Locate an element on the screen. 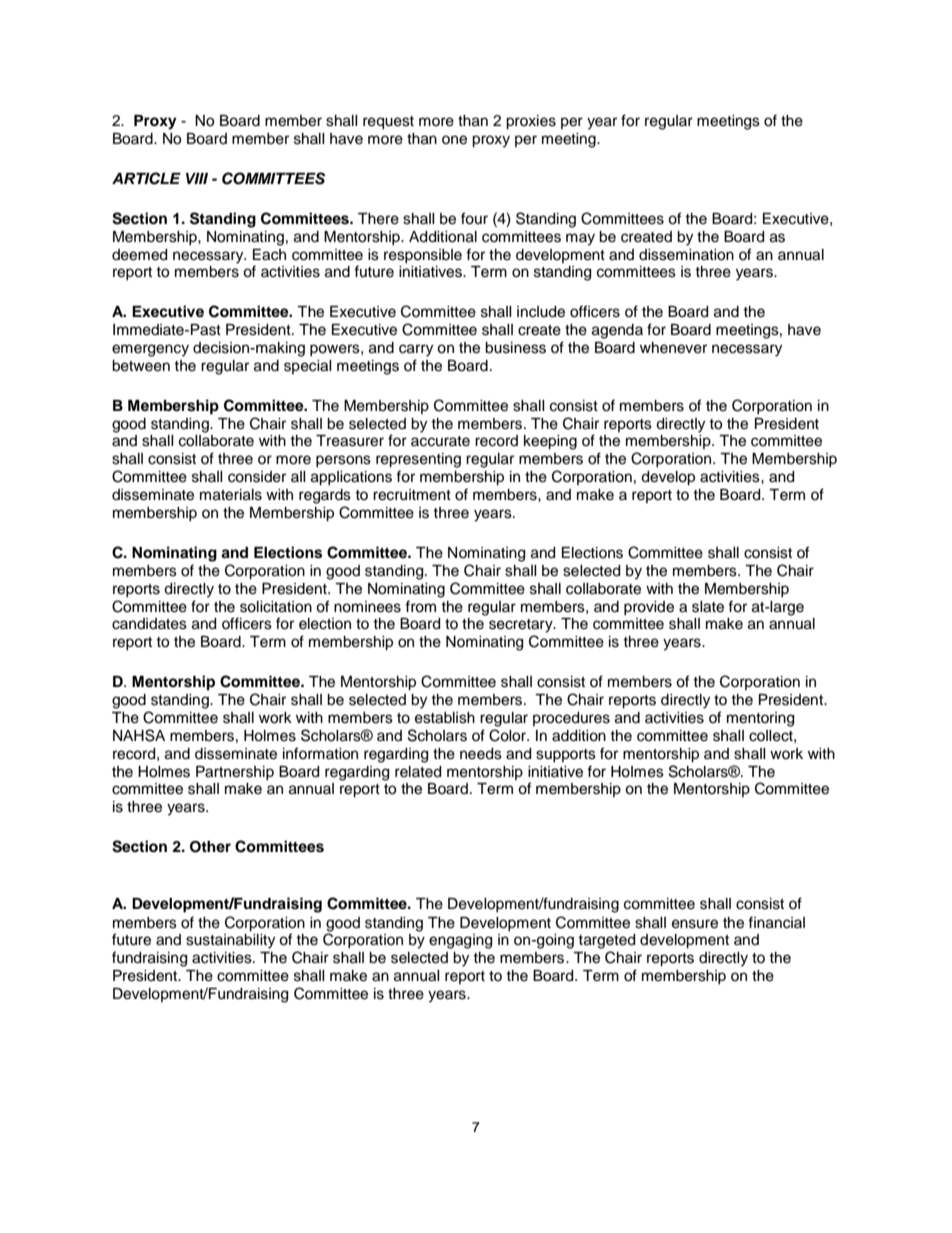  whenever is located at coordinates (673, 348).
